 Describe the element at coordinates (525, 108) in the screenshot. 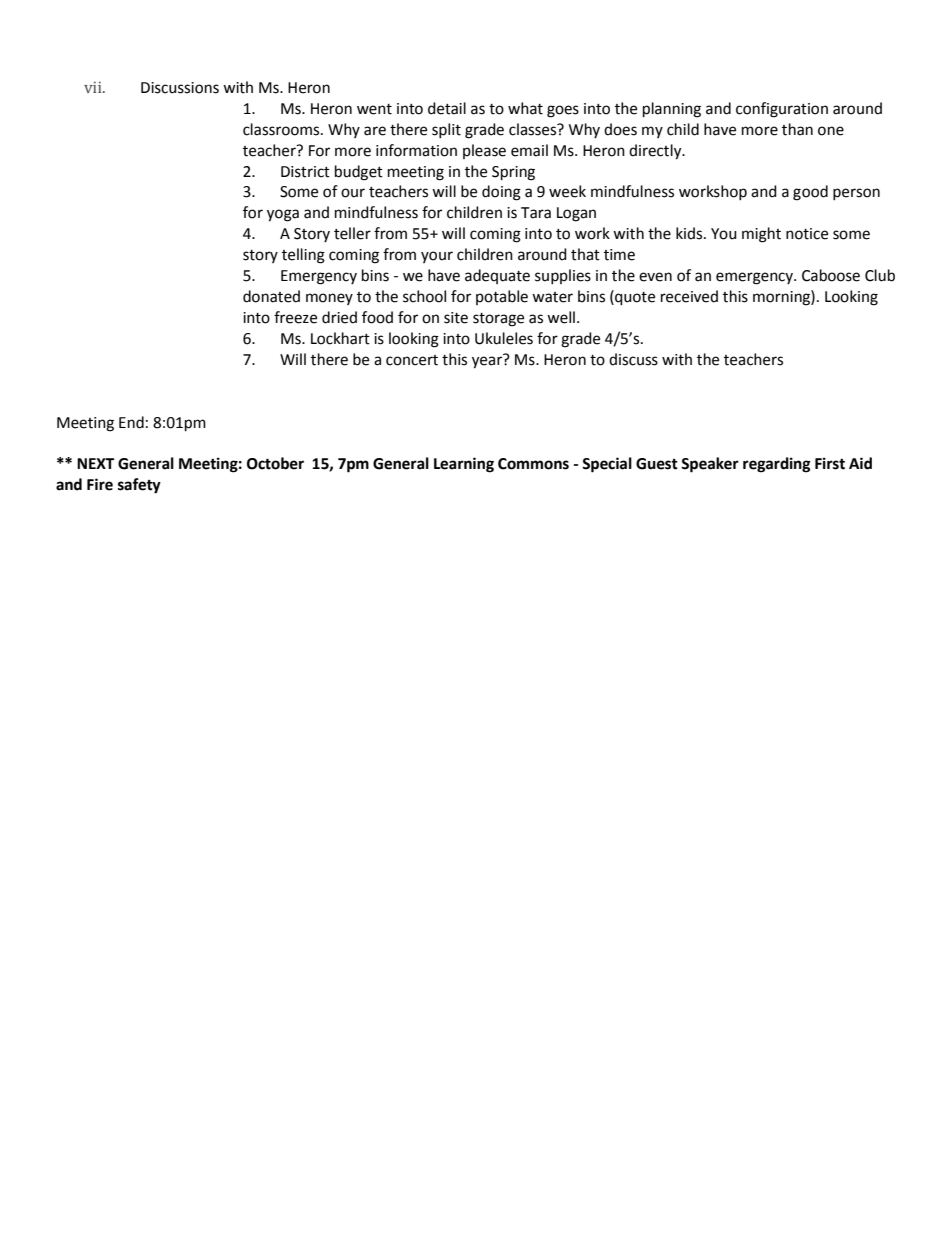

I see `what` at that location.
